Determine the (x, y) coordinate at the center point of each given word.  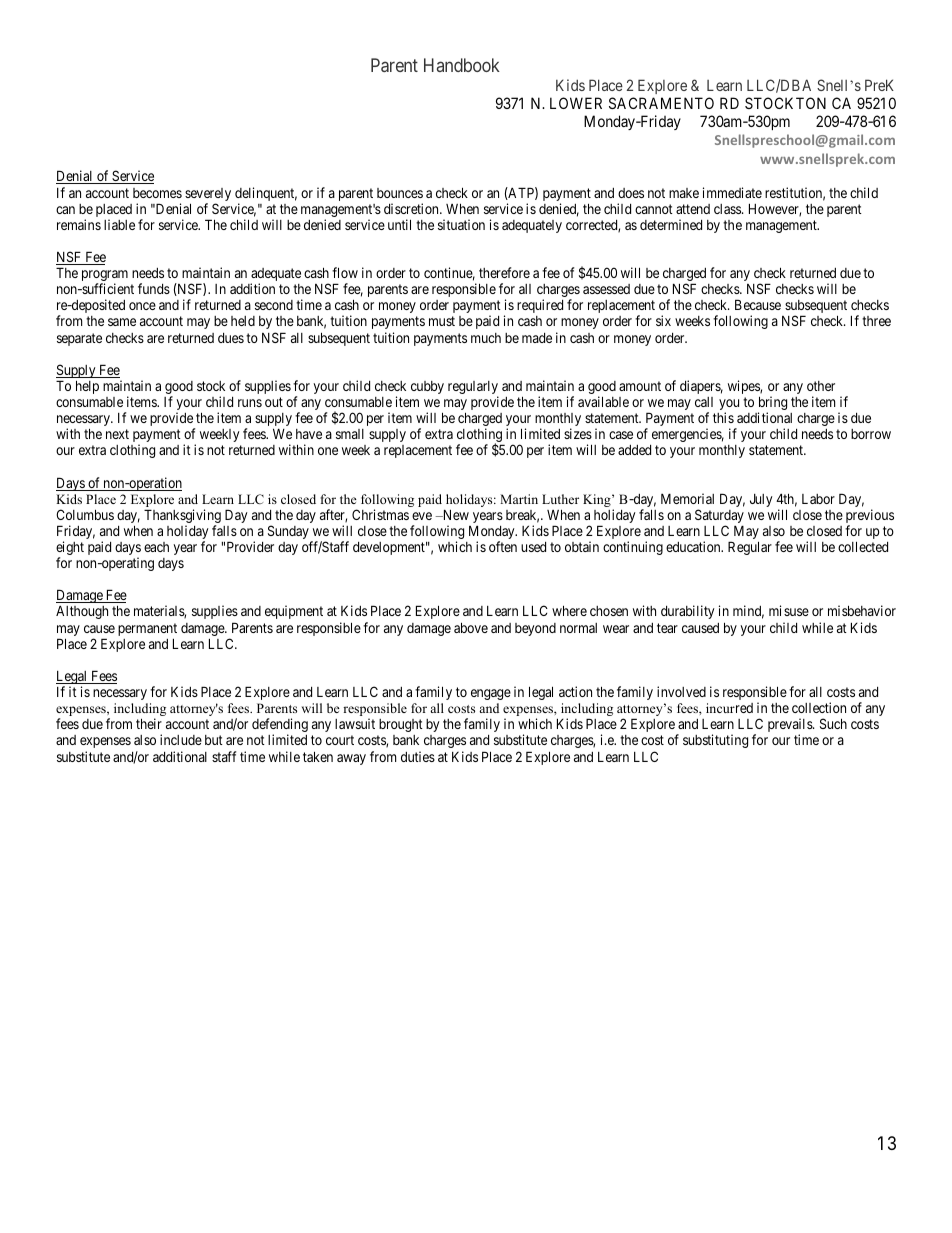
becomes (157, 193)
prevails (791, 726)
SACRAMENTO (661, 103)
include (181, 739)
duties (418, 756)
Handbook (462, 65)
